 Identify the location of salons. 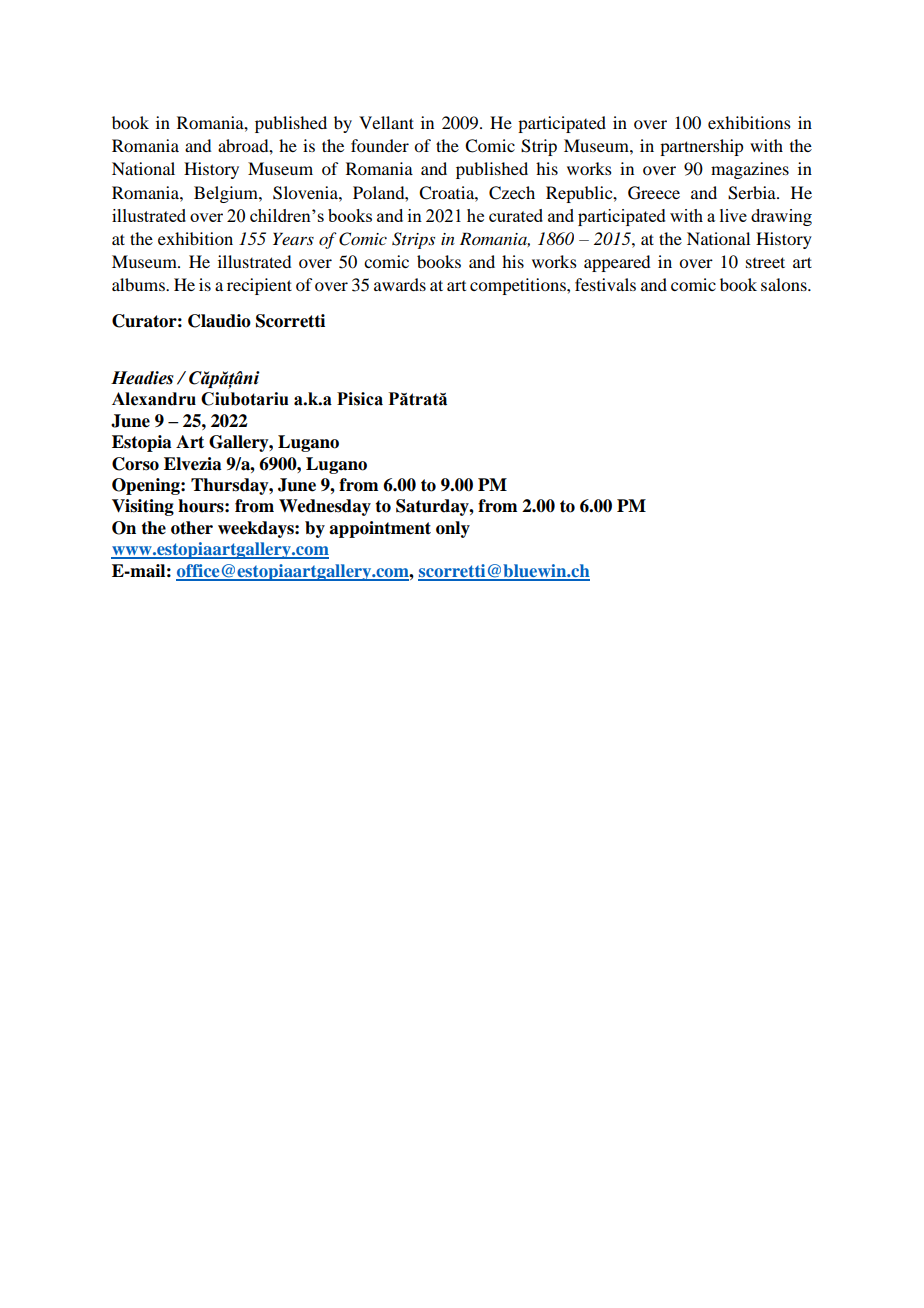
(785, 284).
